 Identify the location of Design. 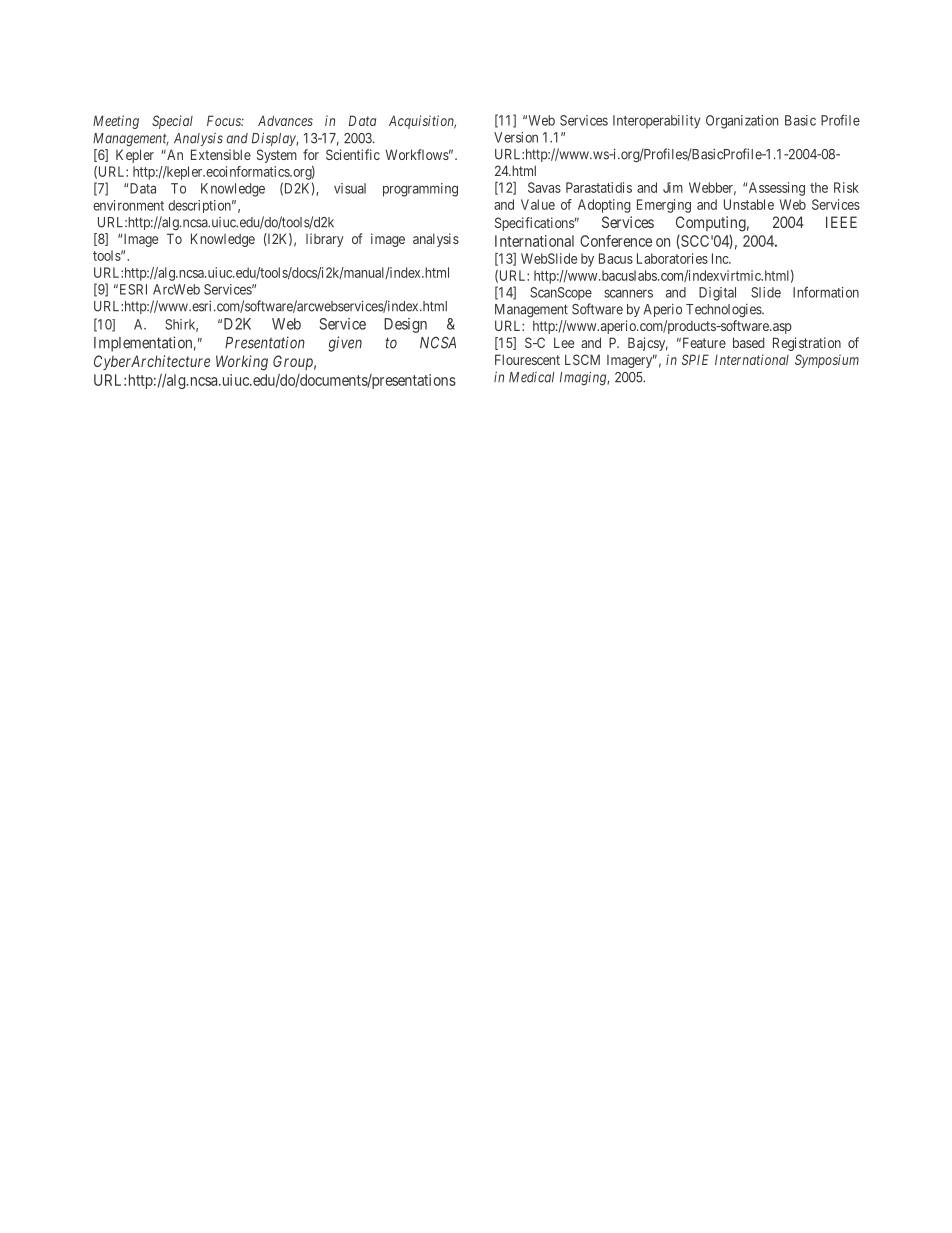
(405, 325).
